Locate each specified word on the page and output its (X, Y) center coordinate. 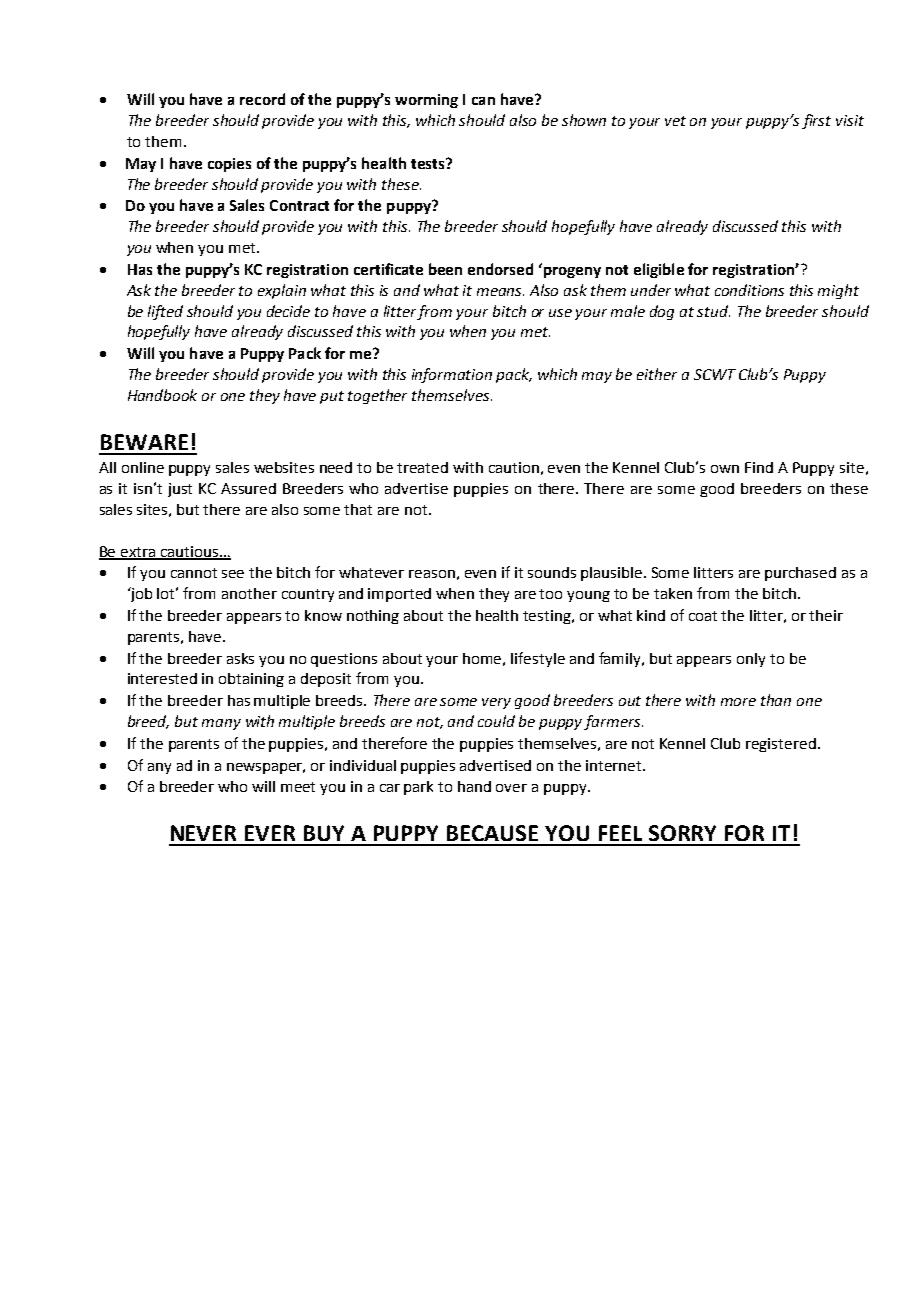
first (816, 121)
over (511, 788)
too (550, 594)
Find (759, 467)
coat (703, 616)
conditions (749, 290)
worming (426, 101)
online (143, 467)
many (221, 724)
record (262, 99)
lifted (165, 312)
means (500, 292)
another (249, 593)
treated (422, 467)
